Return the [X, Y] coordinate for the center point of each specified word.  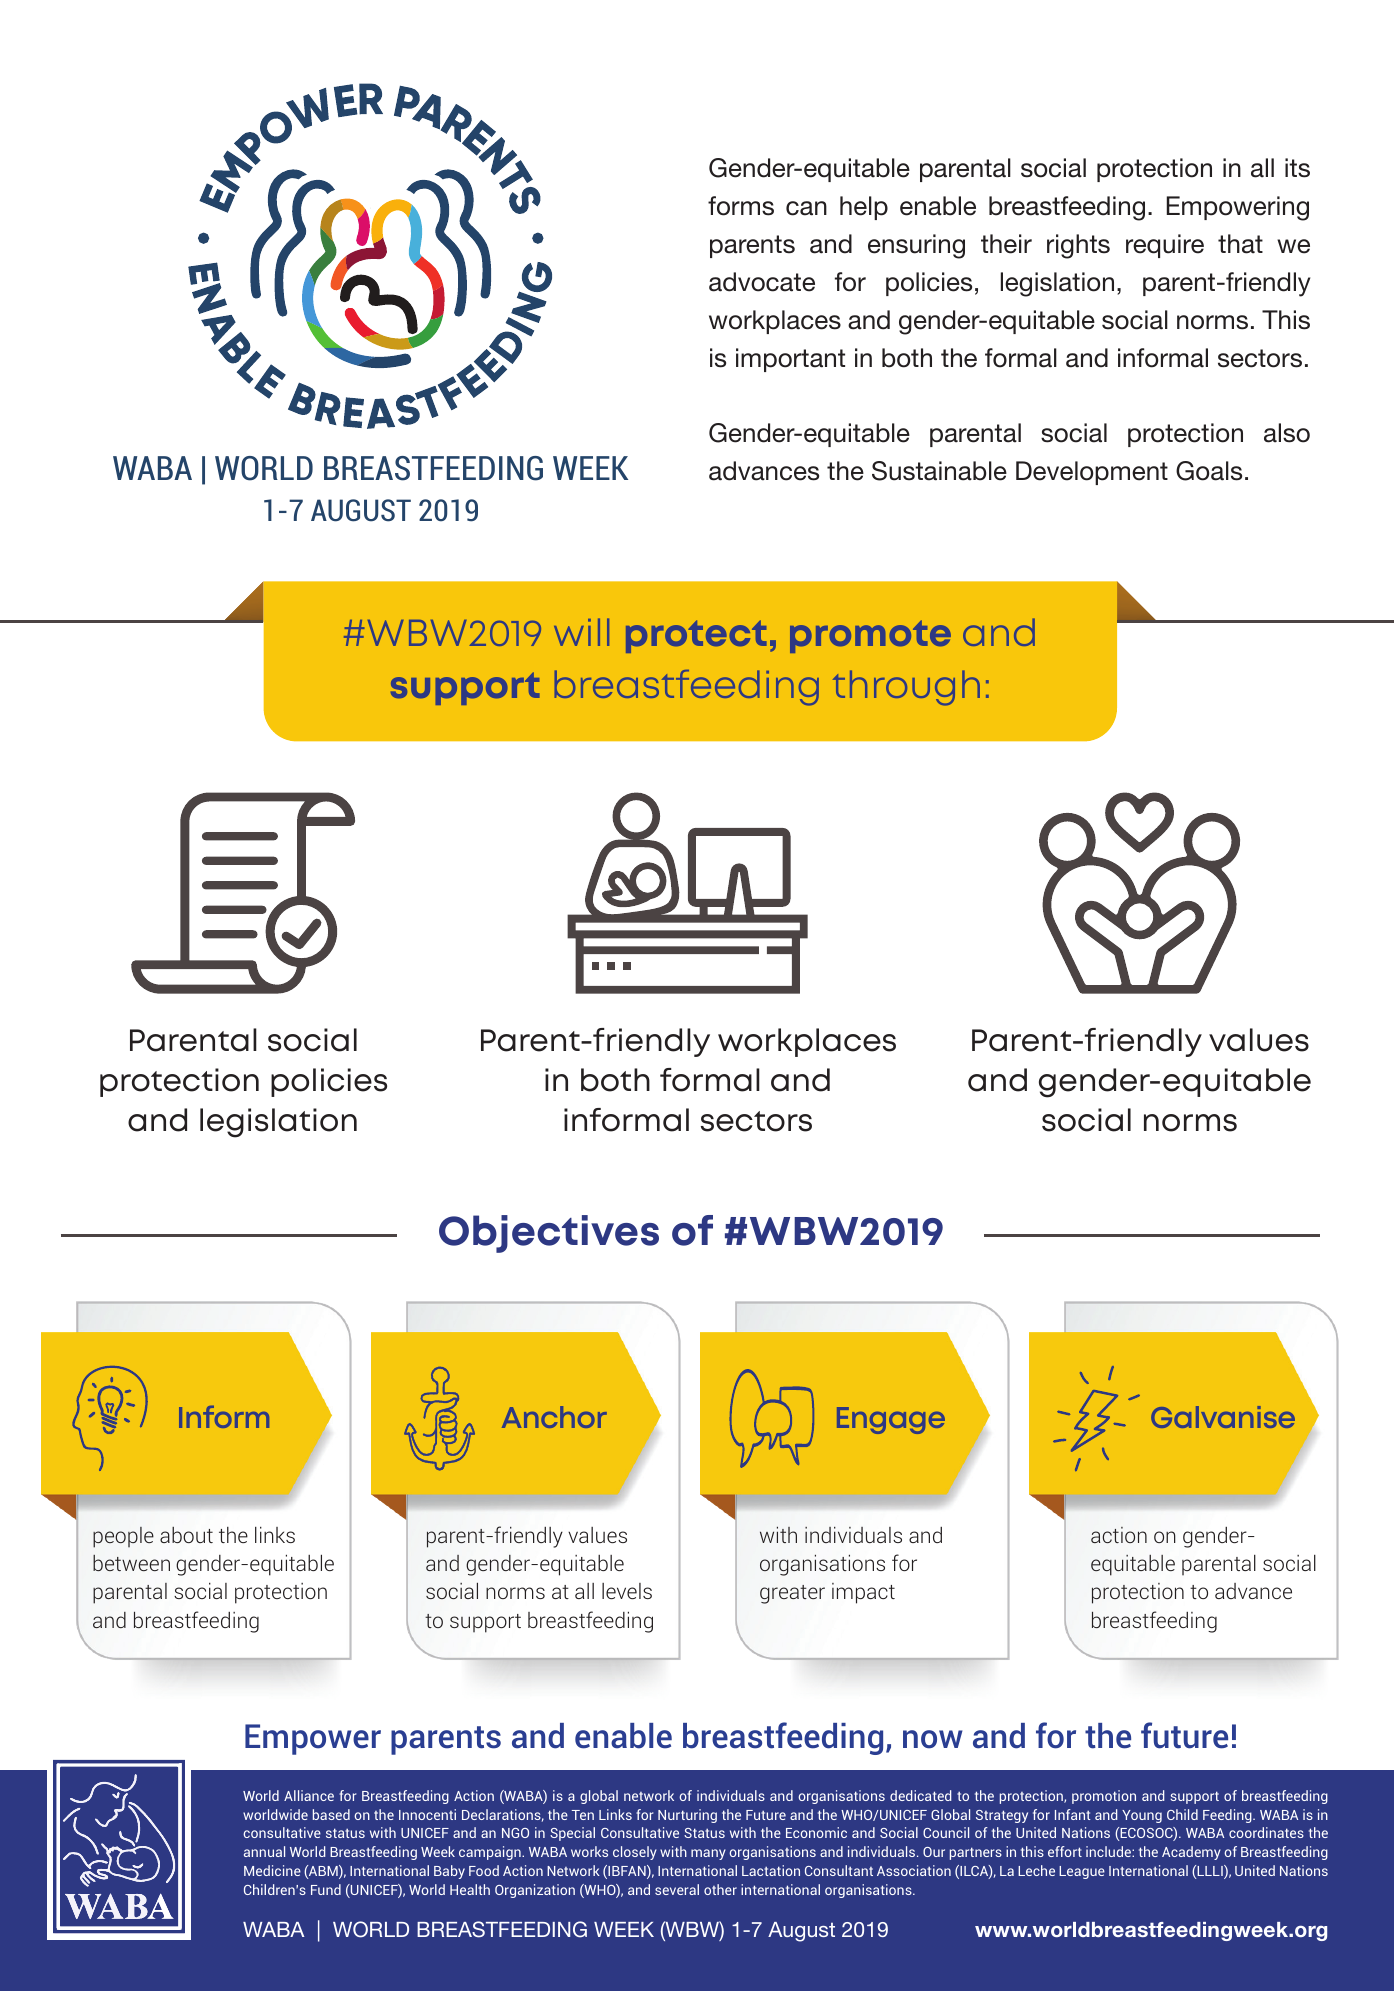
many [708, 1854]
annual [264, 1851]
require [1165, 246]
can [806, 208]
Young [1142, 1816]
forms [741, 206]
